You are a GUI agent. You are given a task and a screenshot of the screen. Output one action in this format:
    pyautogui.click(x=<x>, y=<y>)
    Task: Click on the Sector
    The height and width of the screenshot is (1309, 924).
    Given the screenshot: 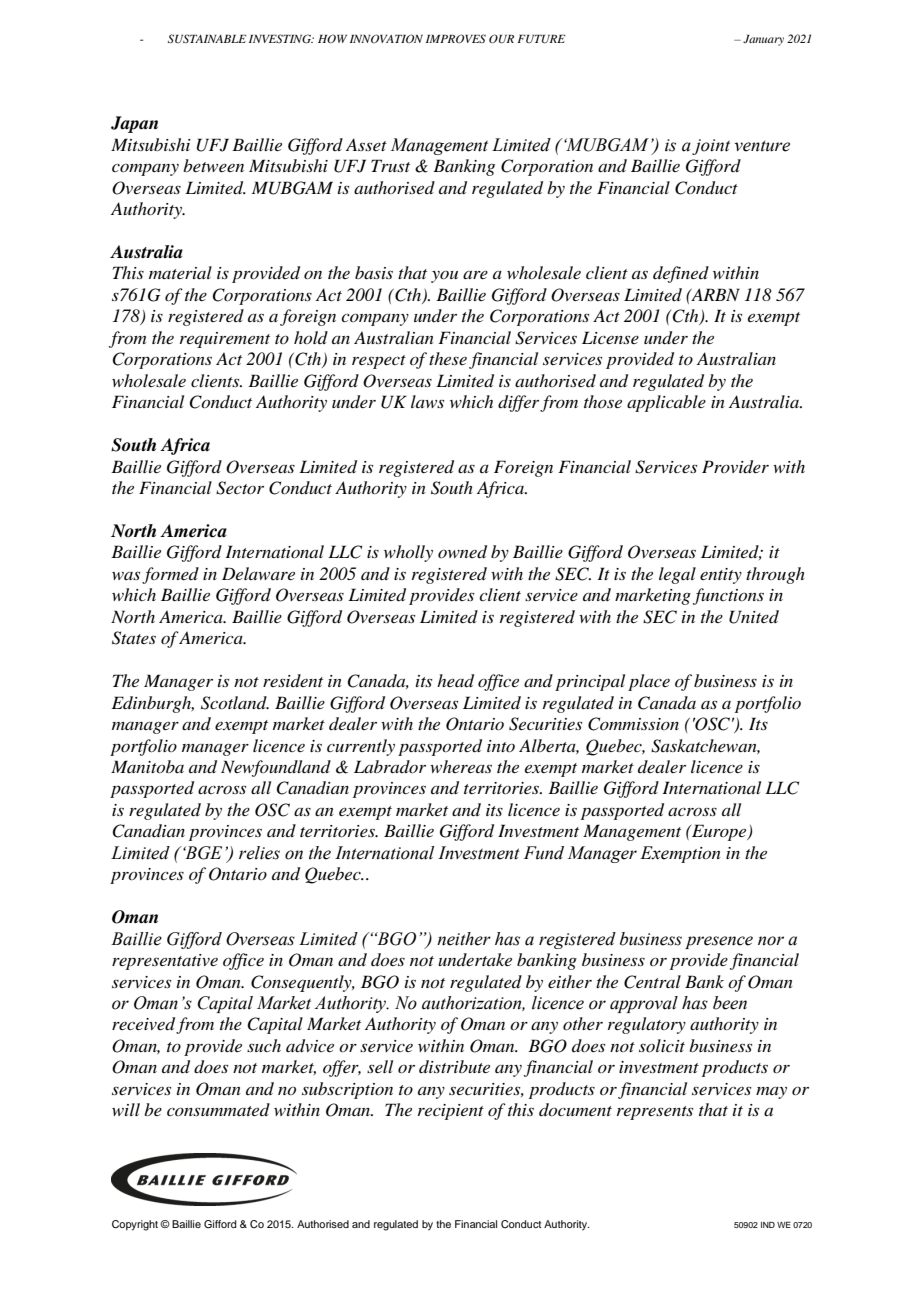 What is the action you would take?
    pyautogui.click(x=240, y=488)
